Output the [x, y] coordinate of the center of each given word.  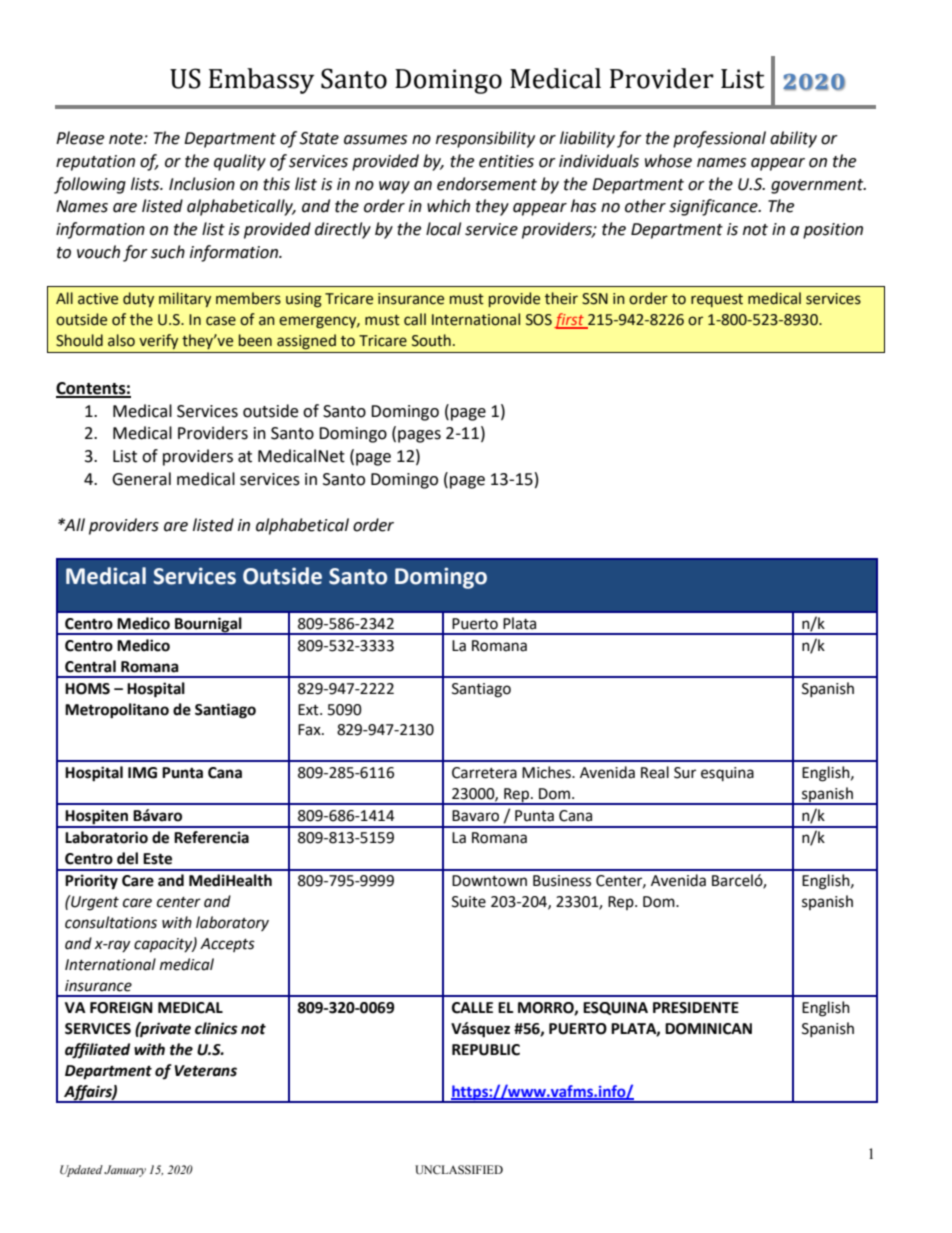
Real [655, 772]
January [125, 1171]
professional [719, 139]
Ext [309, 710]
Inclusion [202, 184]
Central [90, 666]
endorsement [487, 184]
